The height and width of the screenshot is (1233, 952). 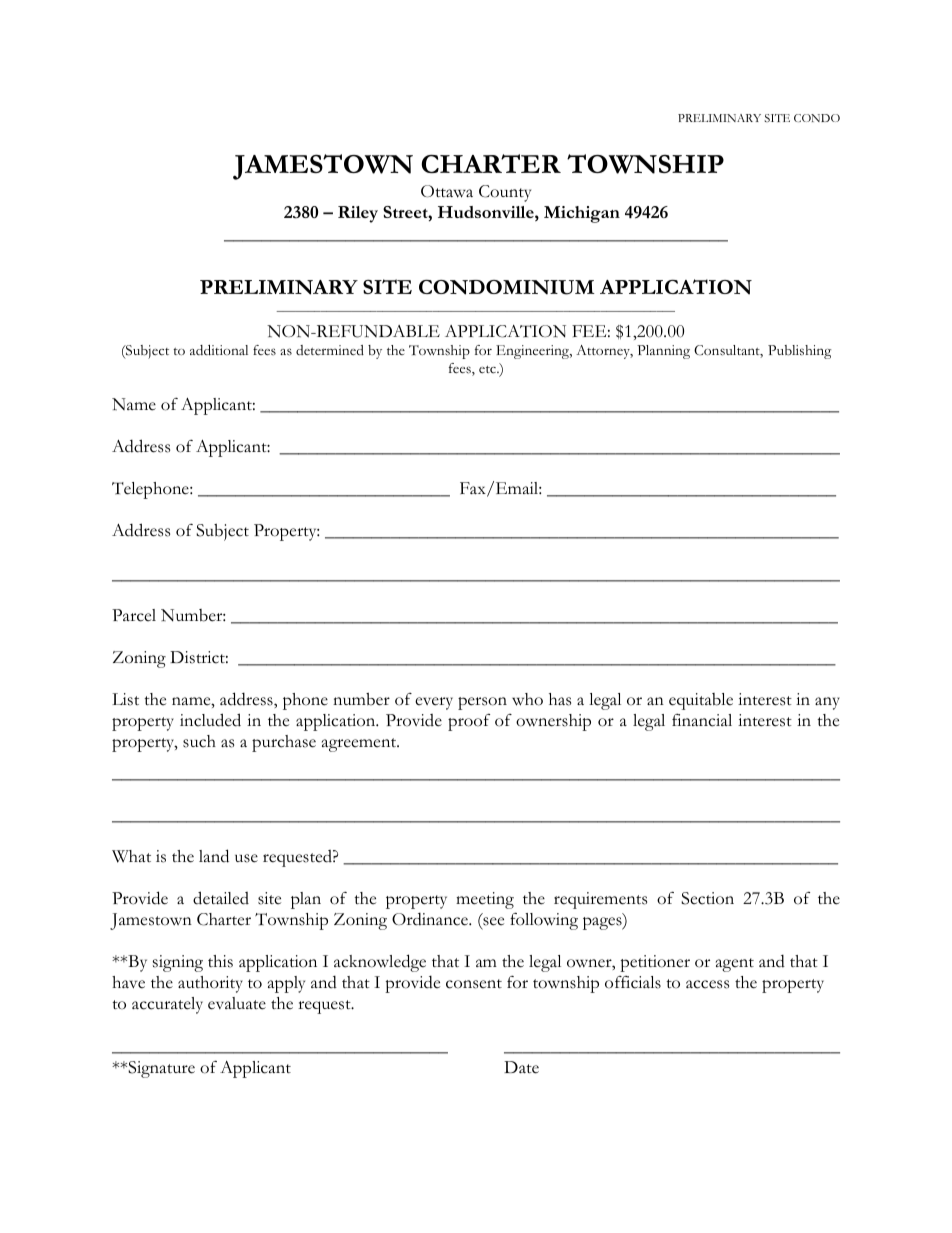 What do you see at coordinates (482, 703) in the screenshot?
I see `person` at bounding box center [482, 703].
